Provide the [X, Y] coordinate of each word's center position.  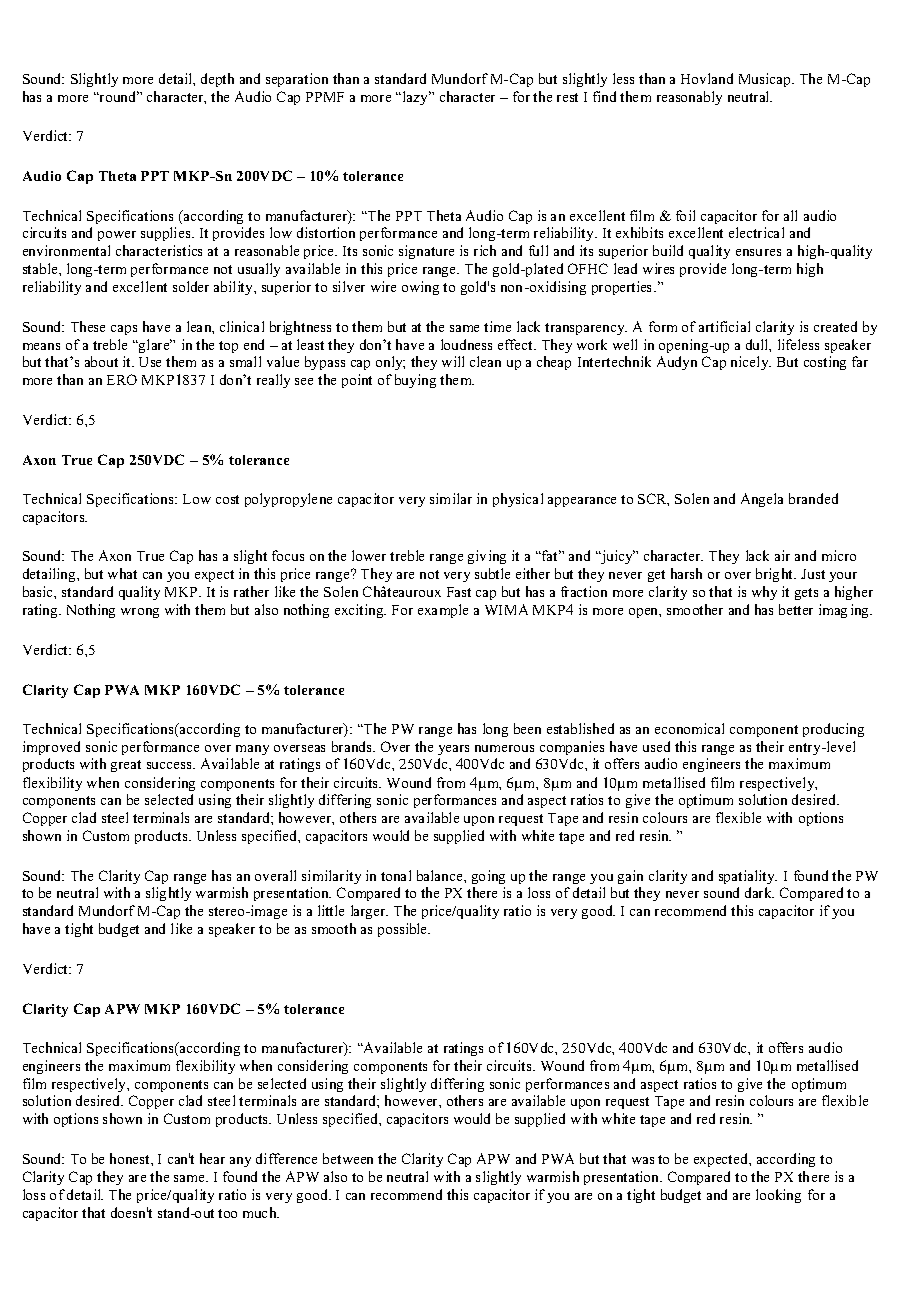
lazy [417, 98]
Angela [762, 500]
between [348, 1158]
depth [217, 80]
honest [131, 1158]
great [126, 766]
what [122, 573]
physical [518, 500]
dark [759, 892]
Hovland [707, 78]
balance [441, 875]
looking [778, 1196]
